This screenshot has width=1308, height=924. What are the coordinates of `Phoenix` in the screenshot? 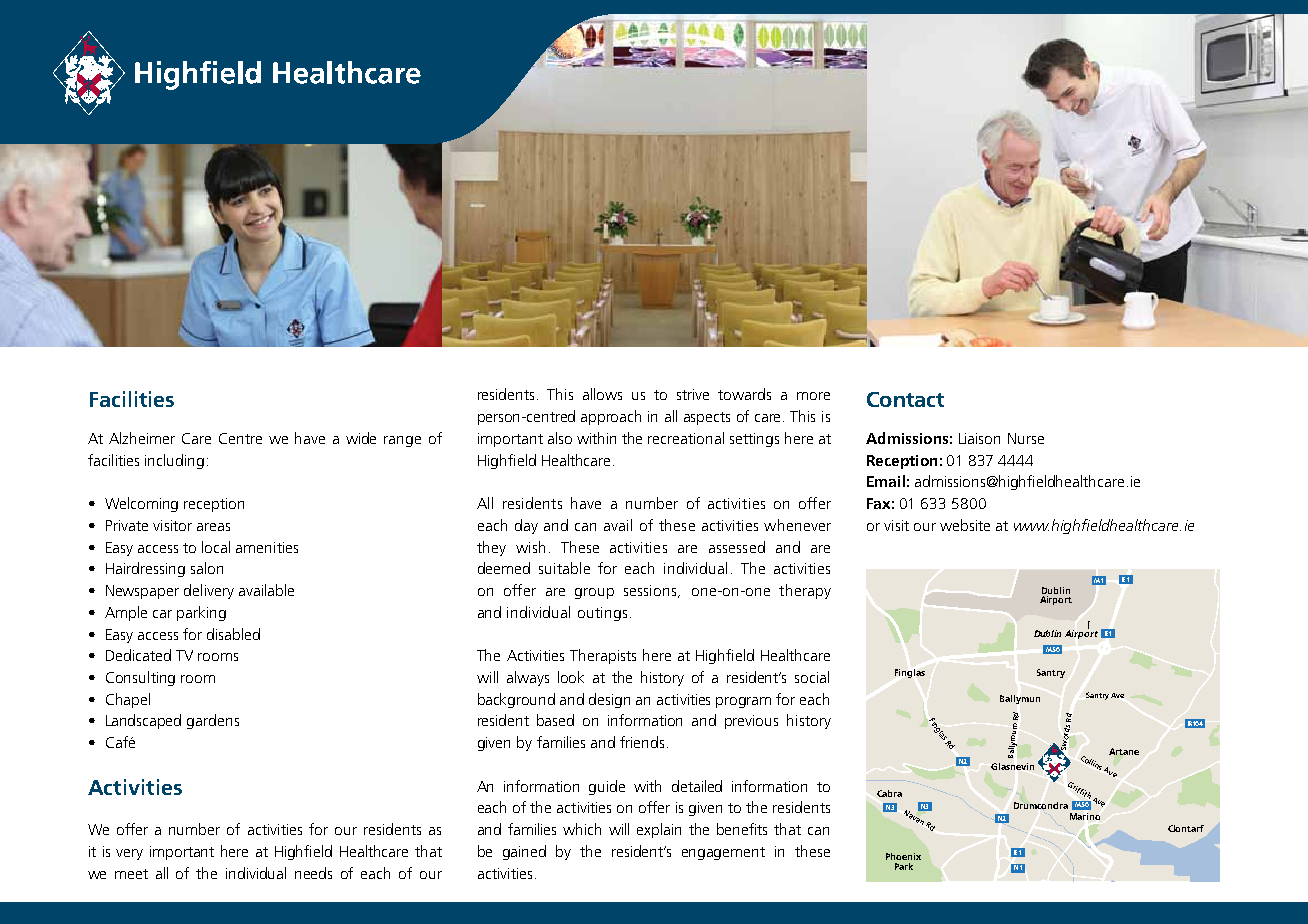 It's located at (903, 856).
